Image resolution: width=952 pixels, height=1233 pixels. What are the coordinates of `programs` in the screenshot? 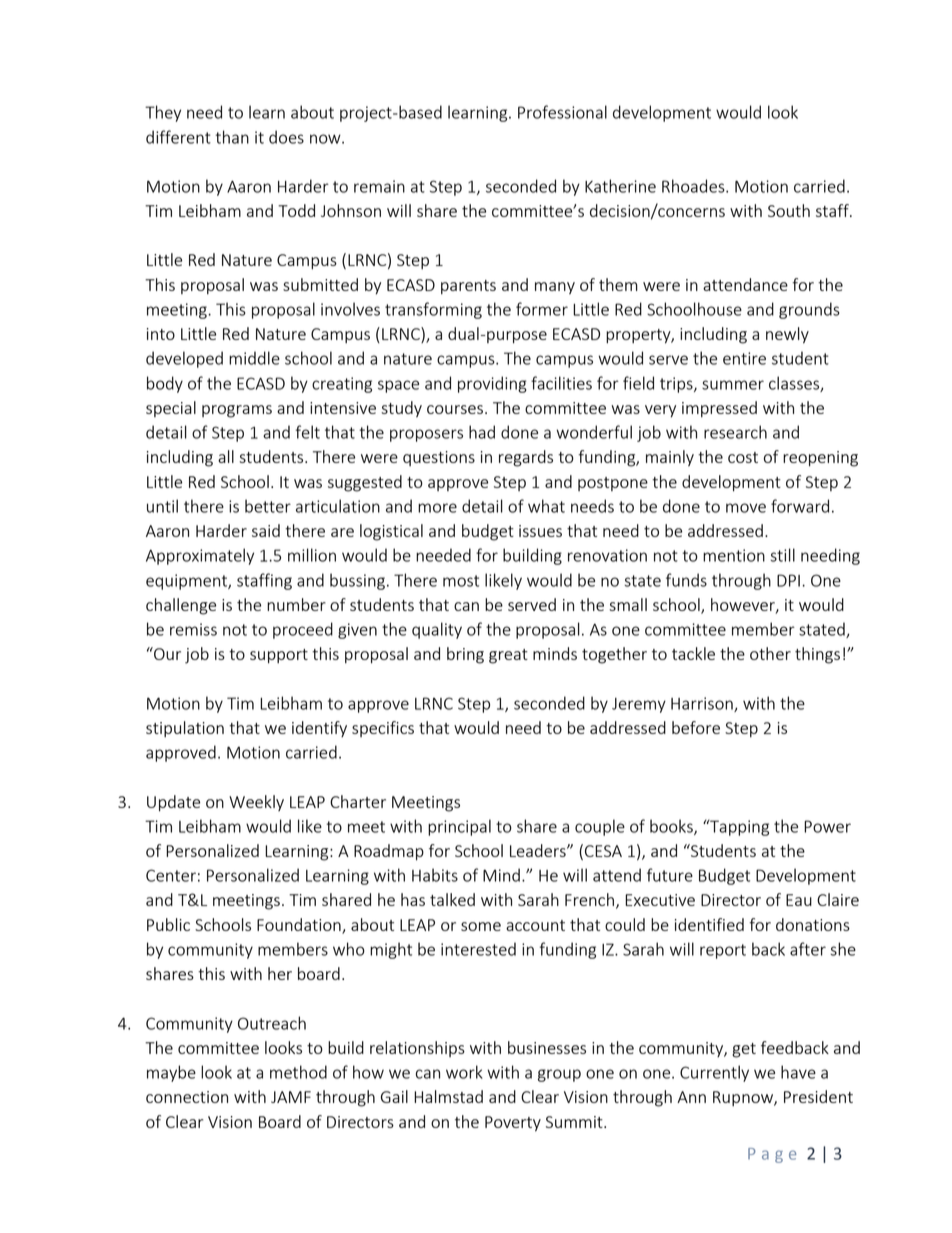 It's located at (237, 411).
